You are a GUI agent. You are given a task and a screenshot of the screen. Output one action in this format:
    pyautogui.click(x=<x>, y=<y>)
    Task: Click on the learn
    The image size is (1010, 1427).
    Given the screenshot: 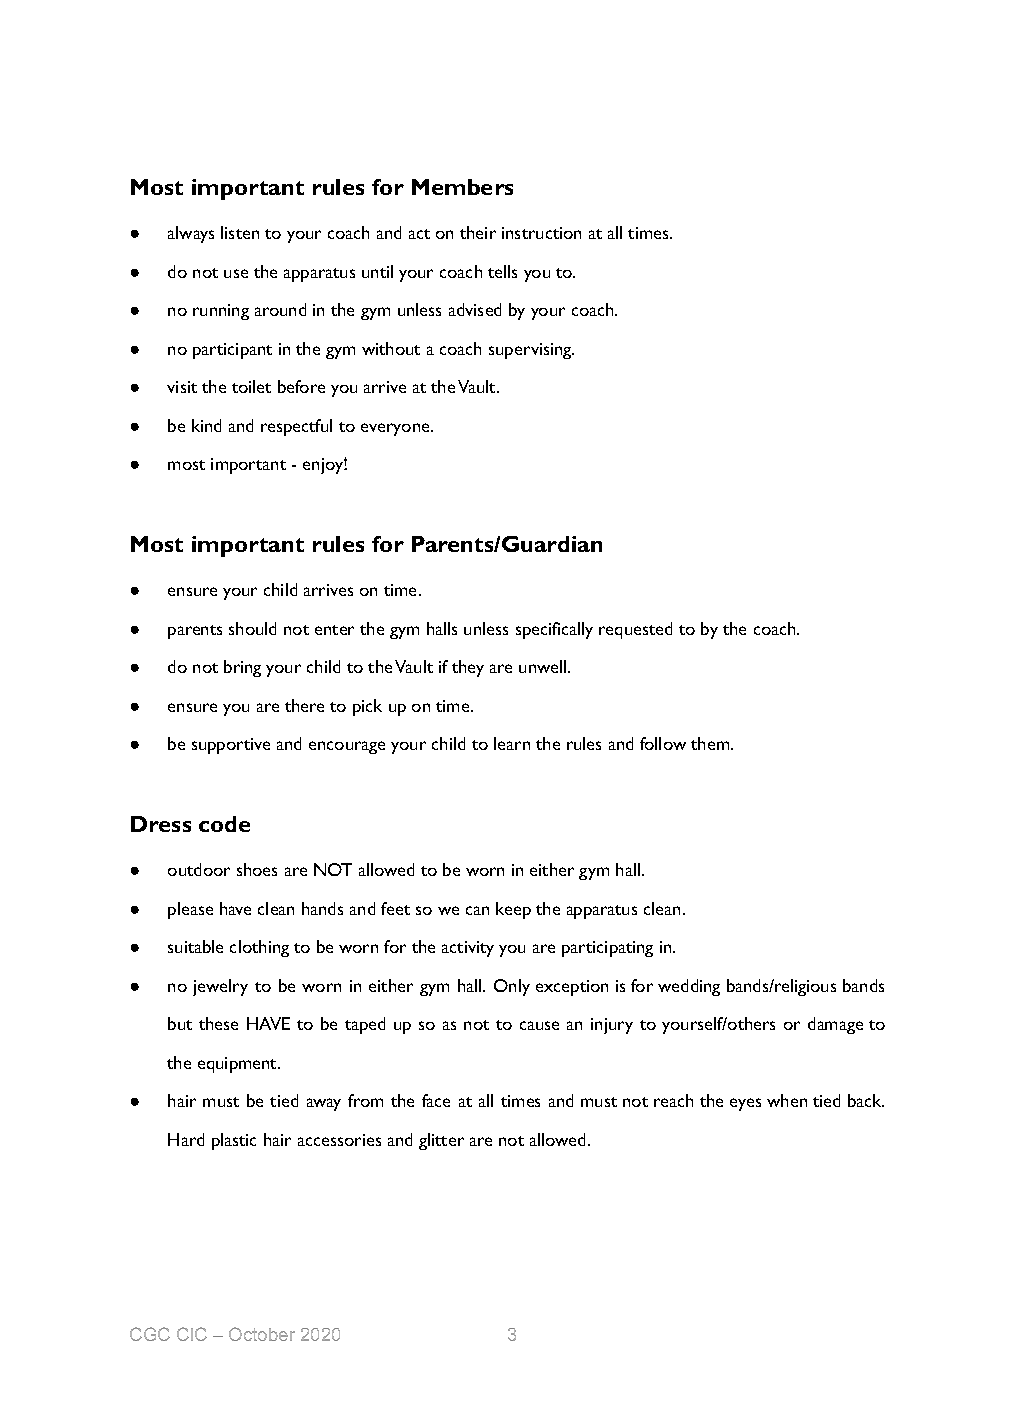 What is the action you would take?
    pyautogui.click(x=512, y=743)
